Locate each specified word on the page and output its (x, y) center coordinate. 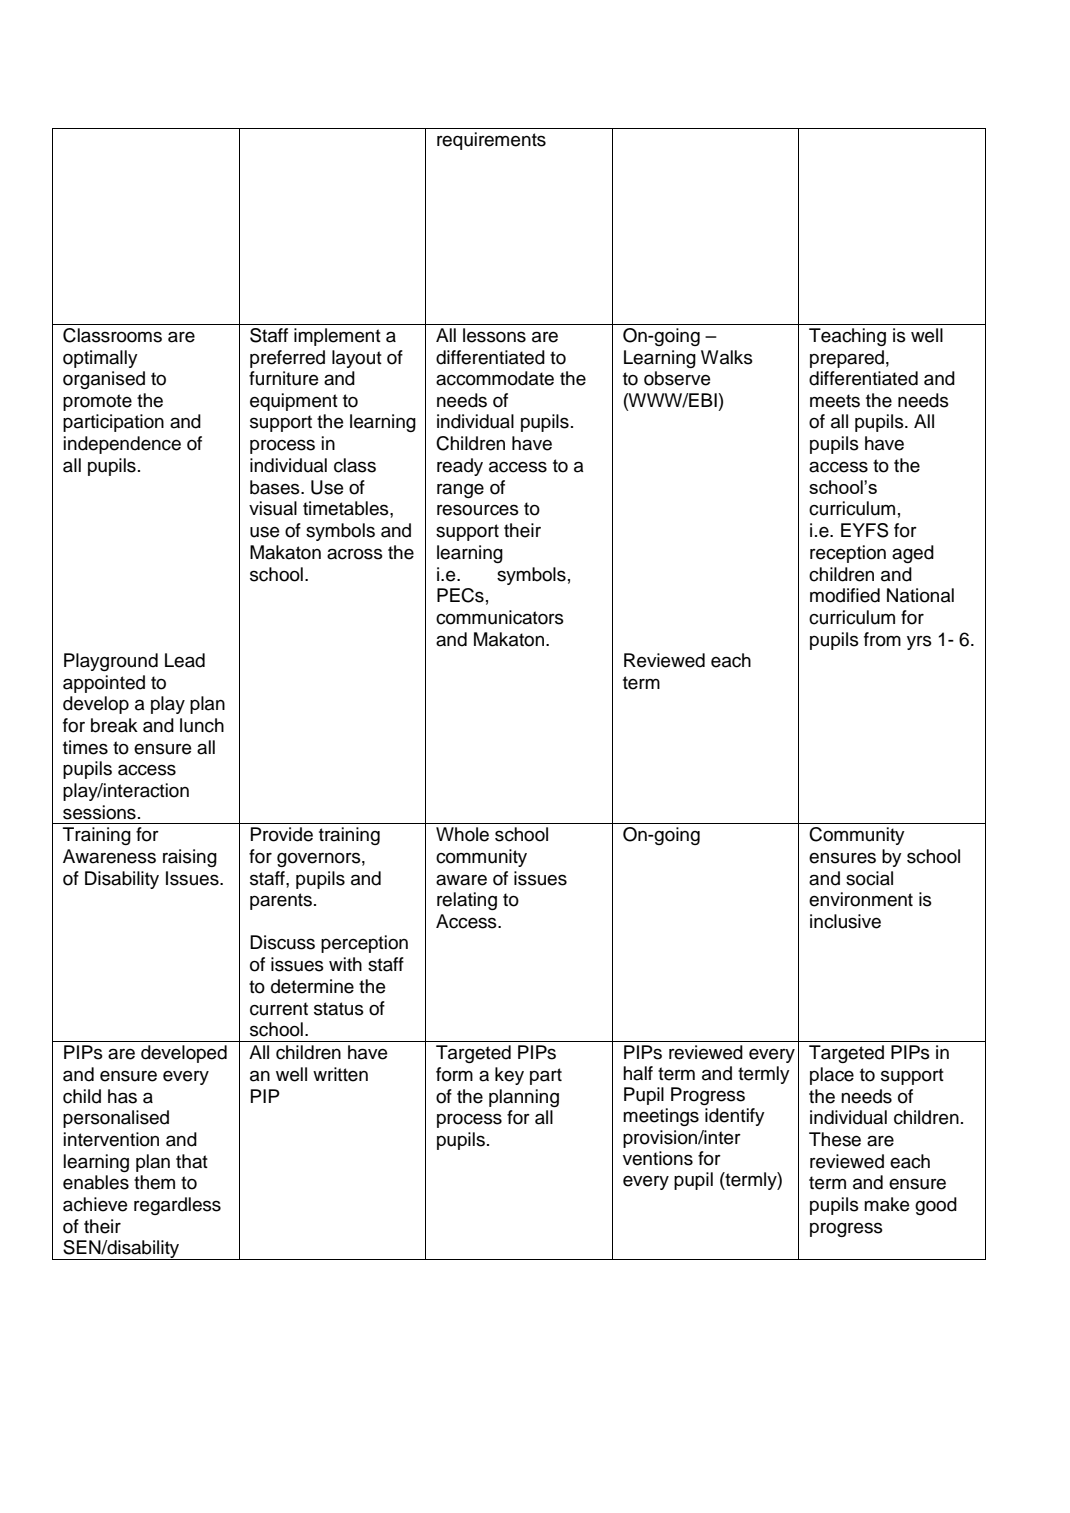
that (192, 1161)
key (509, 1076)
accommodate (495, 378)
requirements (491, 141)
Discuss (282, 942)
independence (122, 445)
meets (835, 401)
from (882, 639)
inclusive (845, 921)
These (835, 1139)
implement (337, 337)
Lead (185, 660)
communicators (500, 617)
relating (467, 901)
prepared (847, 359)
